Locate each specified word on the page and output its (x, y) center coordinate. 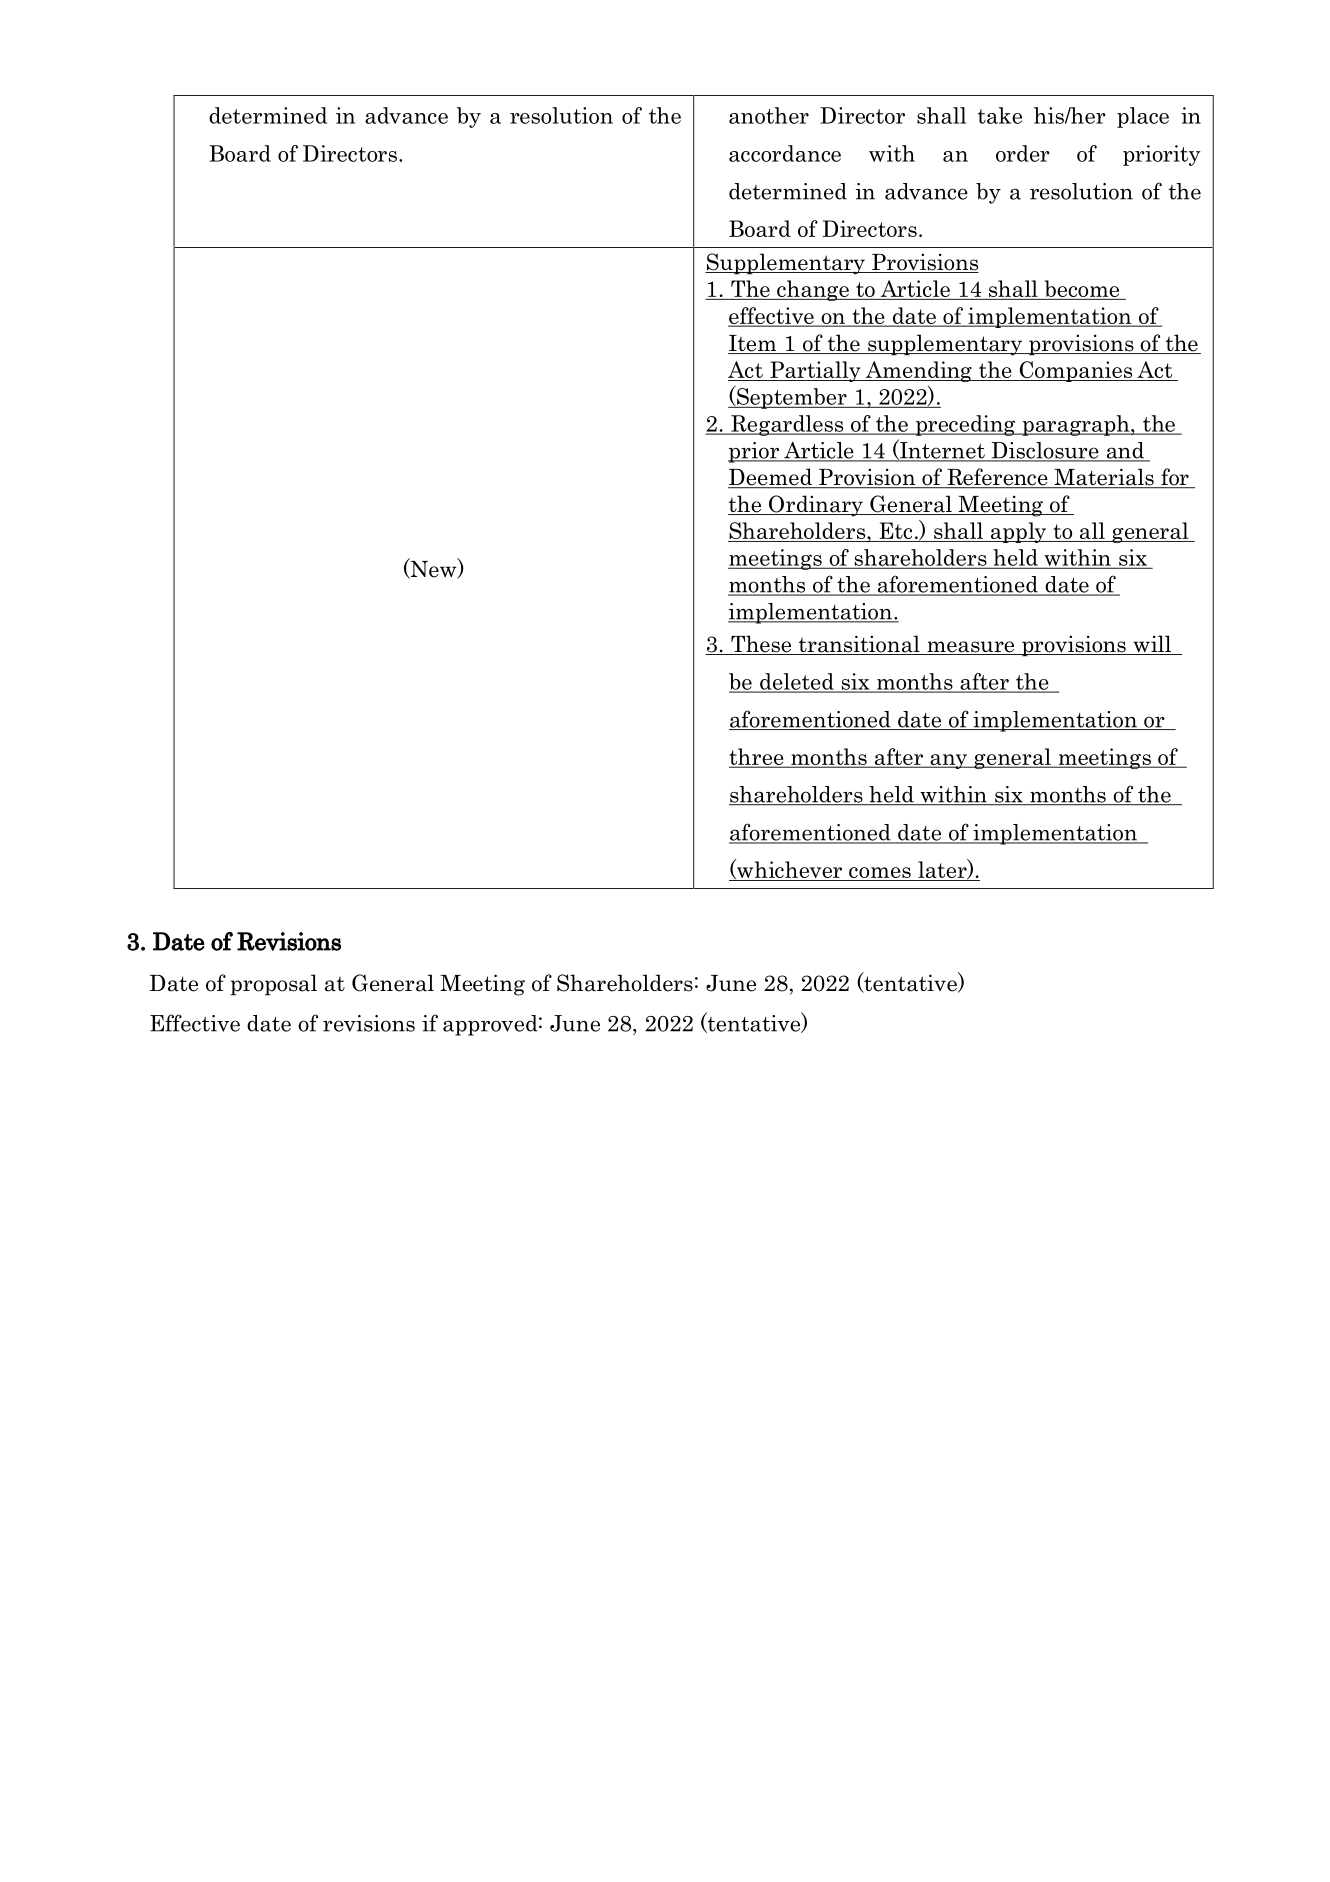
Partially (815, 371)
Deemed (771, 478)
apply (1018, 532)
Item (753, 344)
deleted (797, 682)
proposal (274, 985)
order (1023, 153)
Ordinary (816, 506)
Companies (1076, 371)
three (757, 757)
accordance (785, 153)
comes (880, 874)
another (769, 115)
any (949, 761)
